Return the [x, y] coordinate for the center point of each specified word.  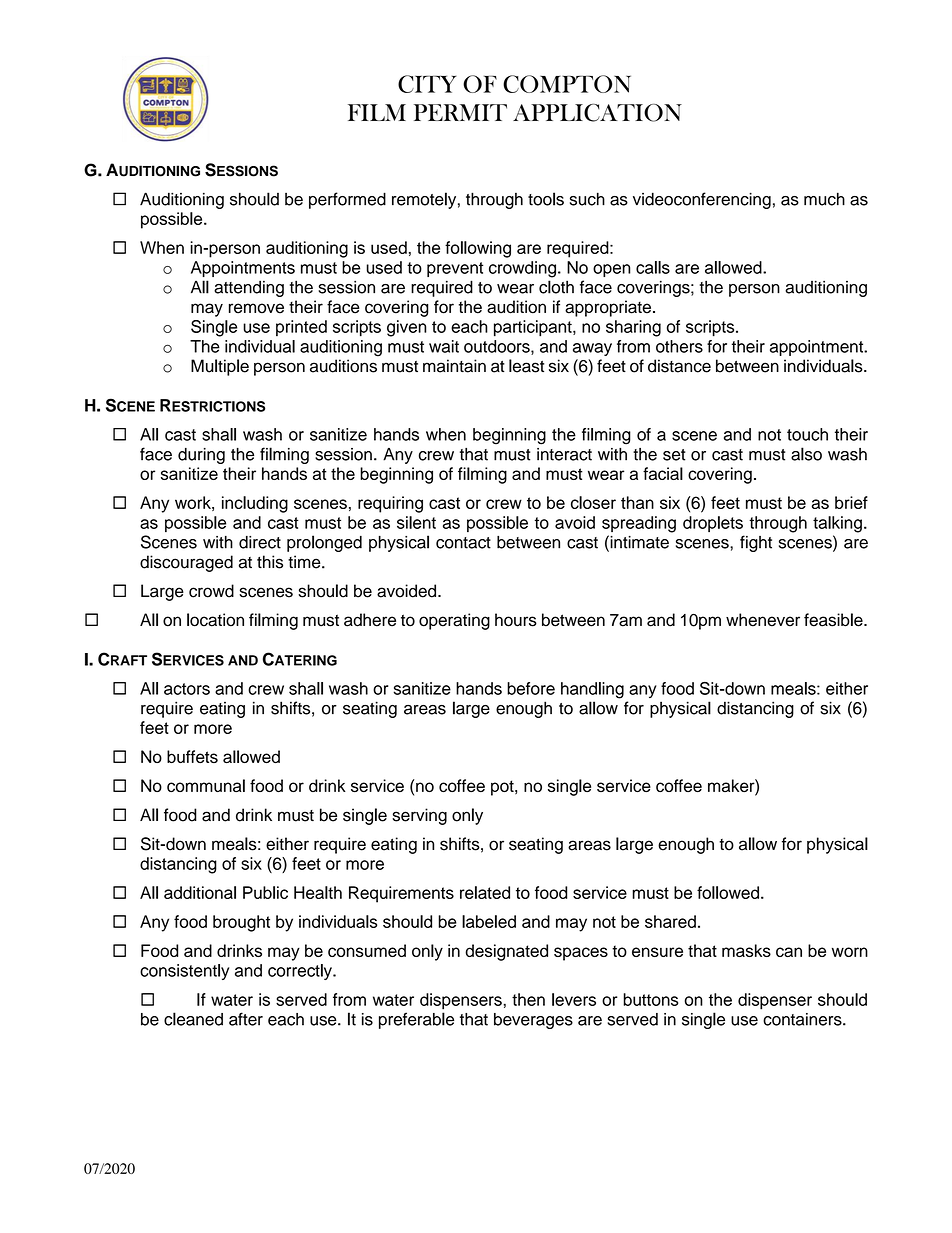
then [528, 999]
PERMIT [460, 112]
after [246, 1019]
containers [803, 1019]
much [824, 199]
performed [347, 200]
